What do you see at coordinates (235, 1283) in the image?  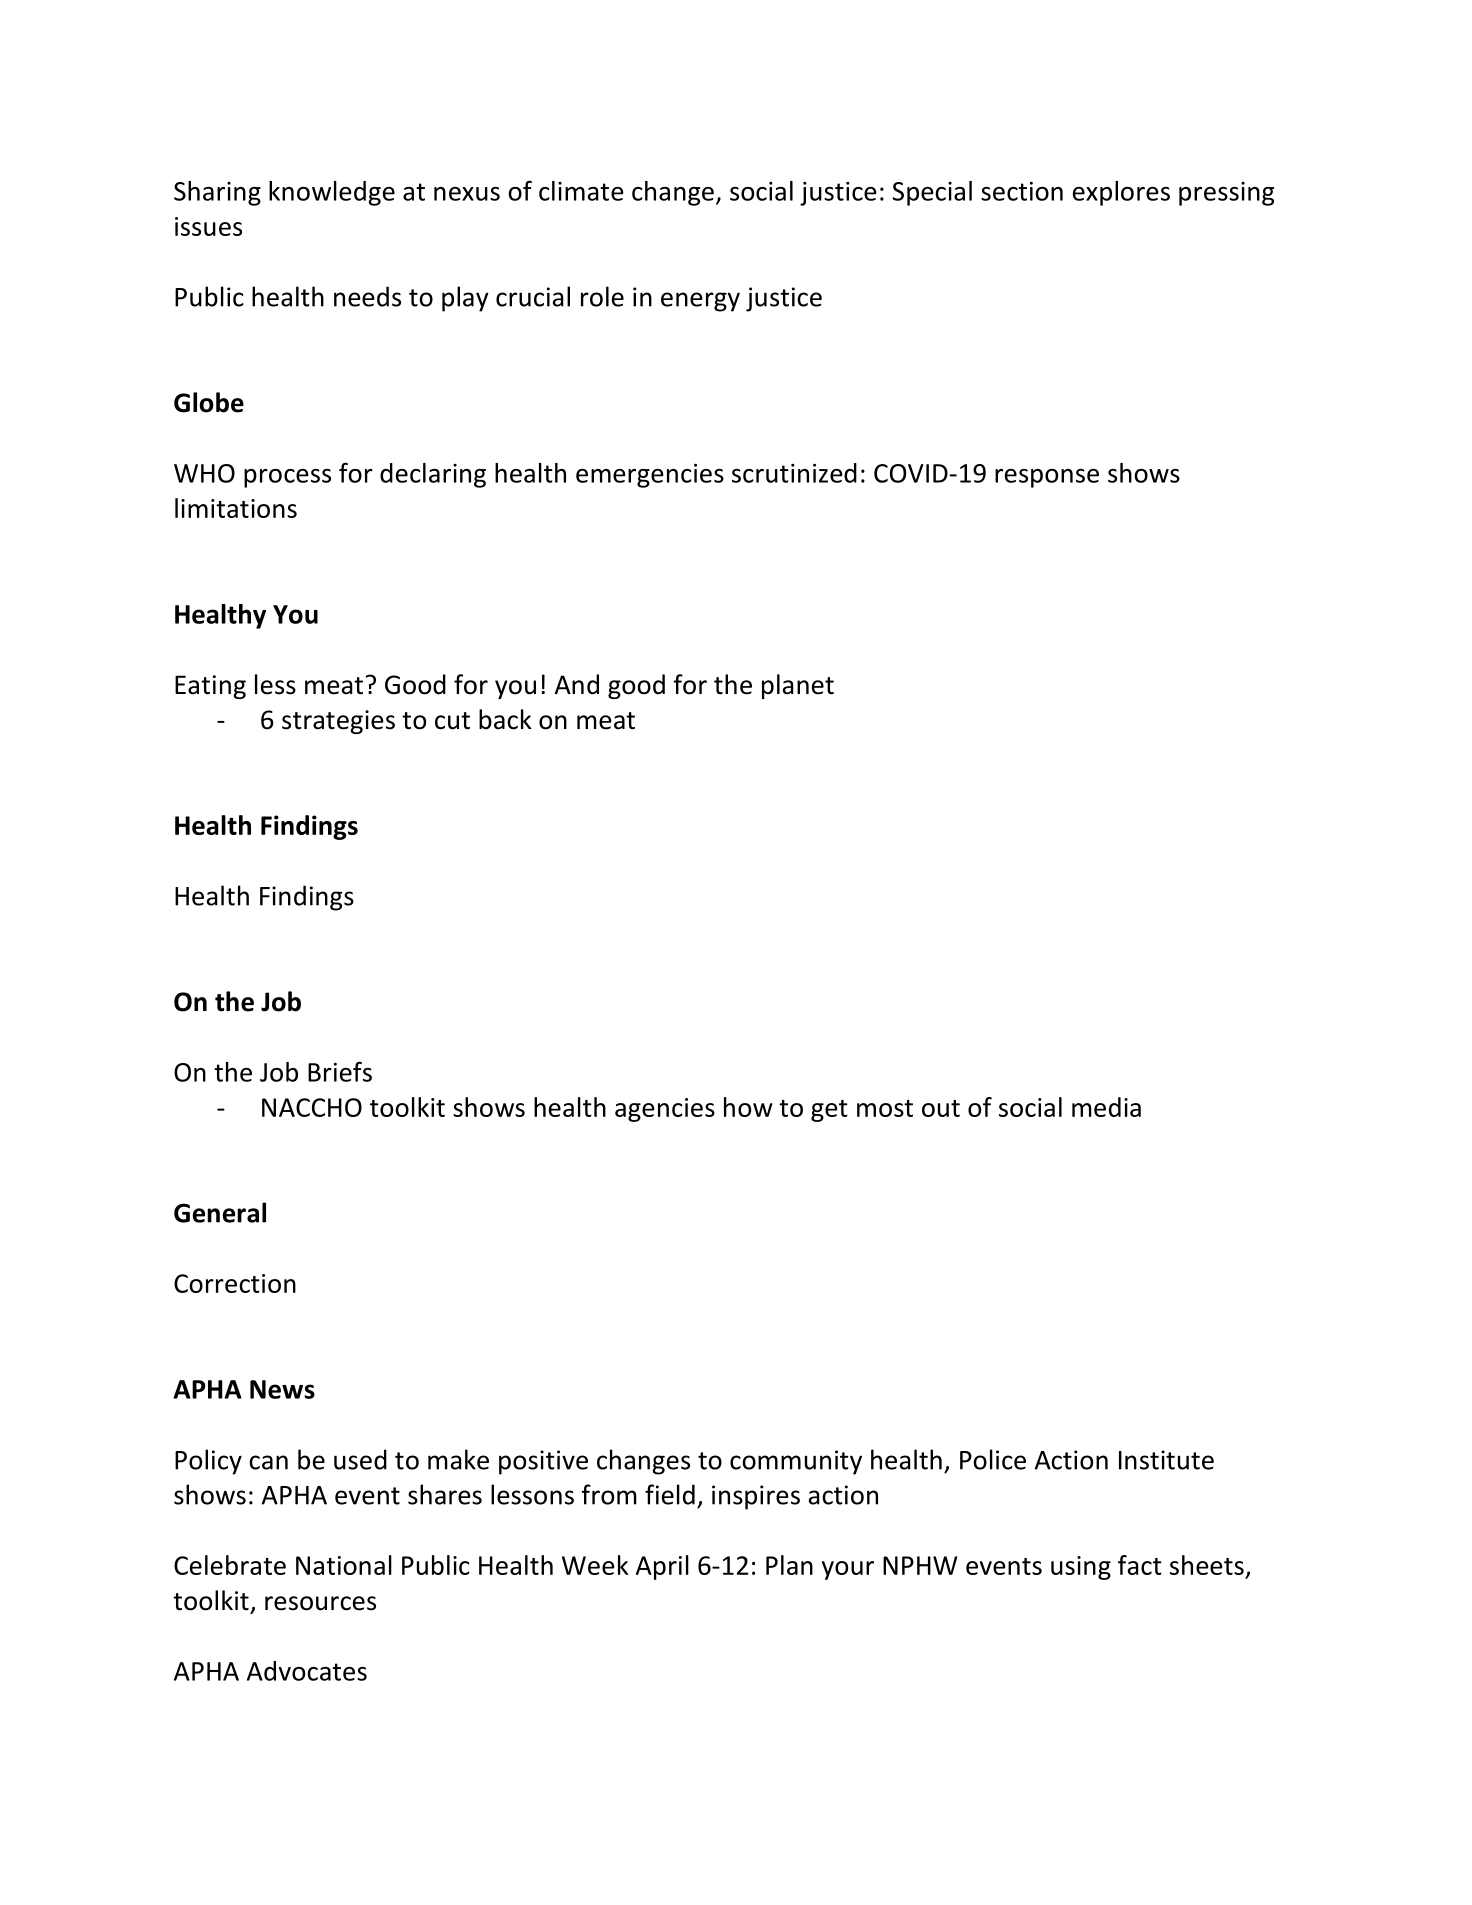 I see `Correction` at bounding box center [235, 1283].
